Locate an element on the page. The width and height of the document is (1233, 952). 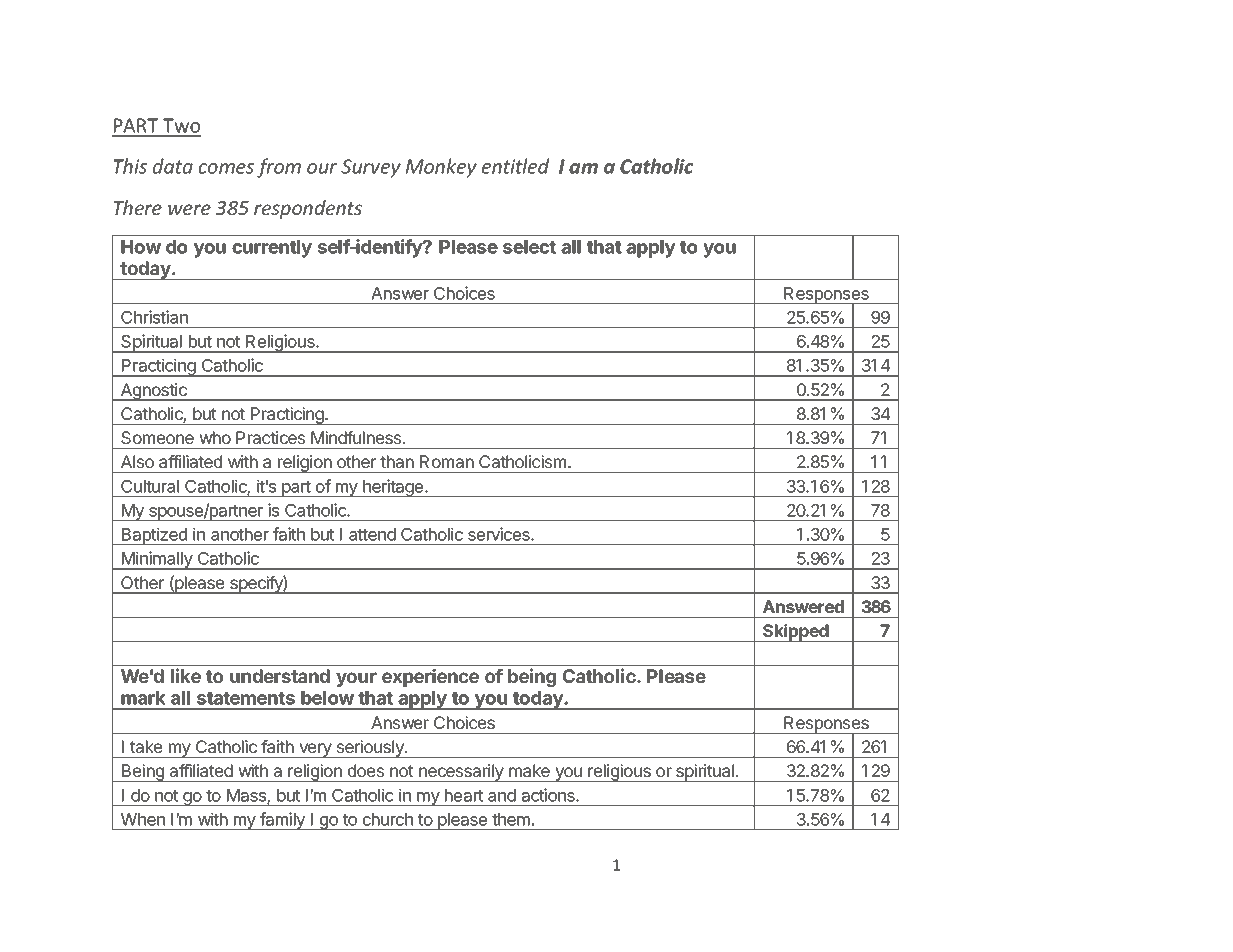
Agnostic is located at coordinates (154, 392).
